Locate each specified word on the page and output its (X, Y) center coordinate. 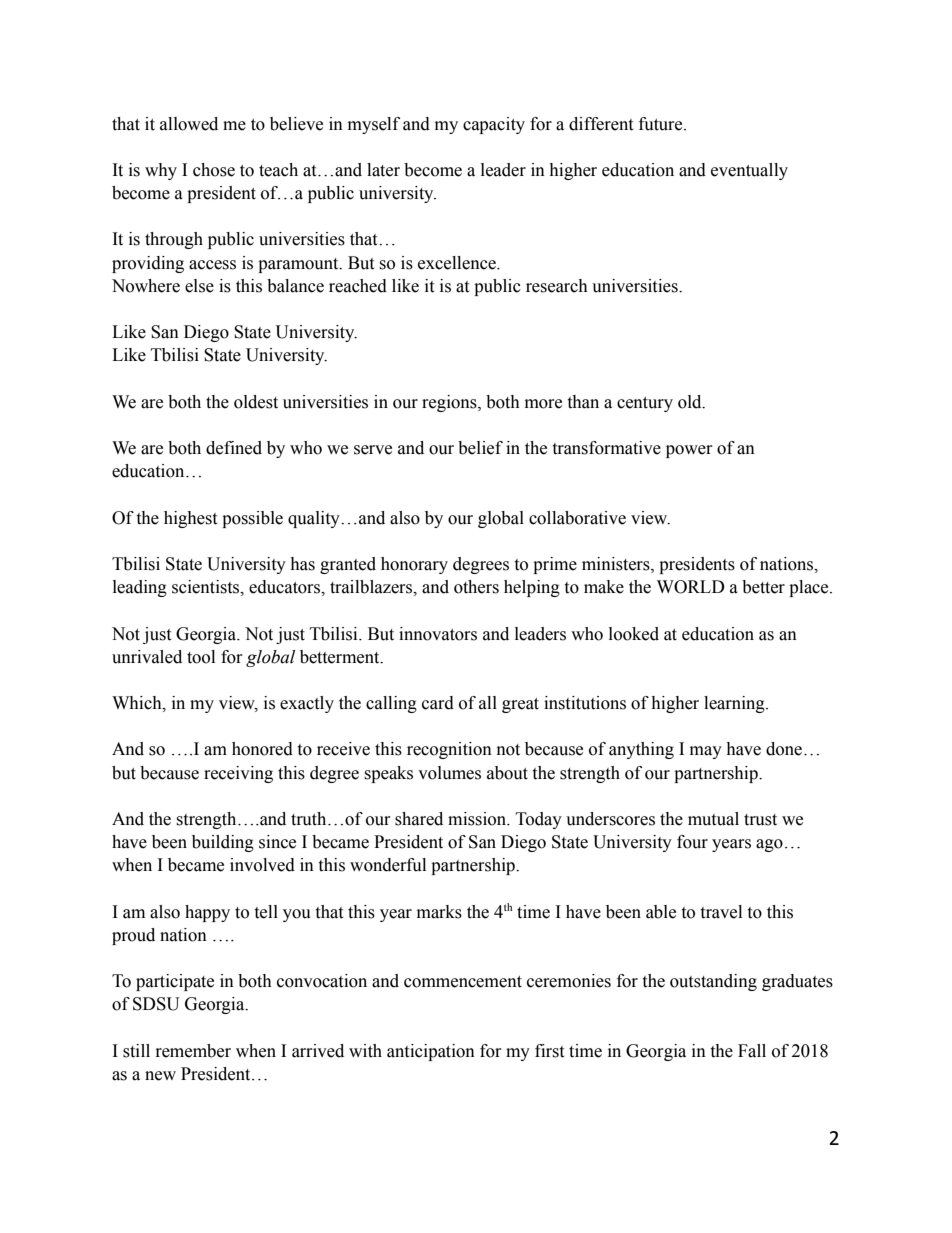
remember (193, 1051)
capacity (494, 125)
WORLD (691, 587)
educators (285, 587)
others (476, 587)
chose (214, 170)
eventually (749, 171)
